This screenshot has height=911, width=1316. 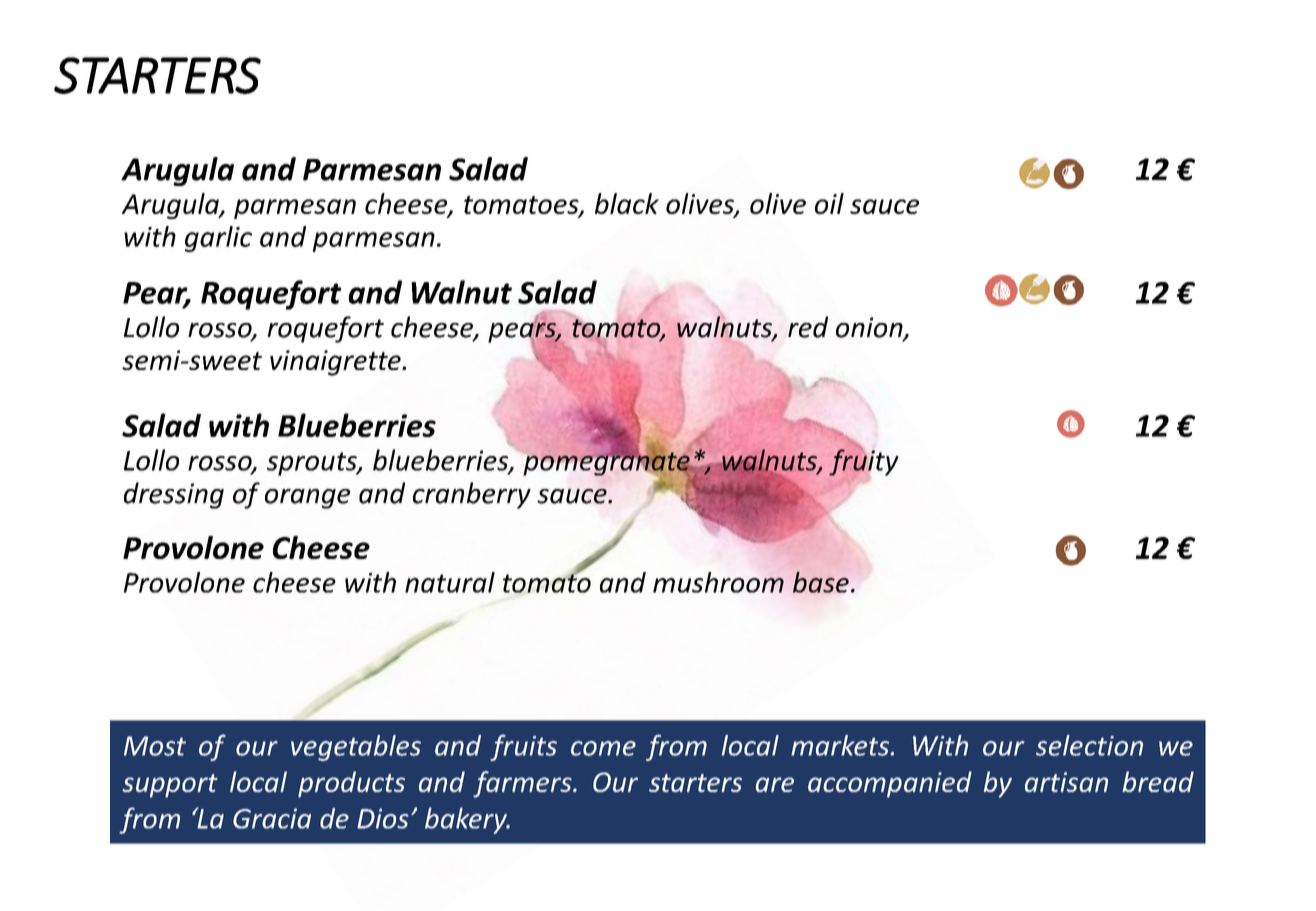 I want to click on selection, so click(x=1089, y=745).
